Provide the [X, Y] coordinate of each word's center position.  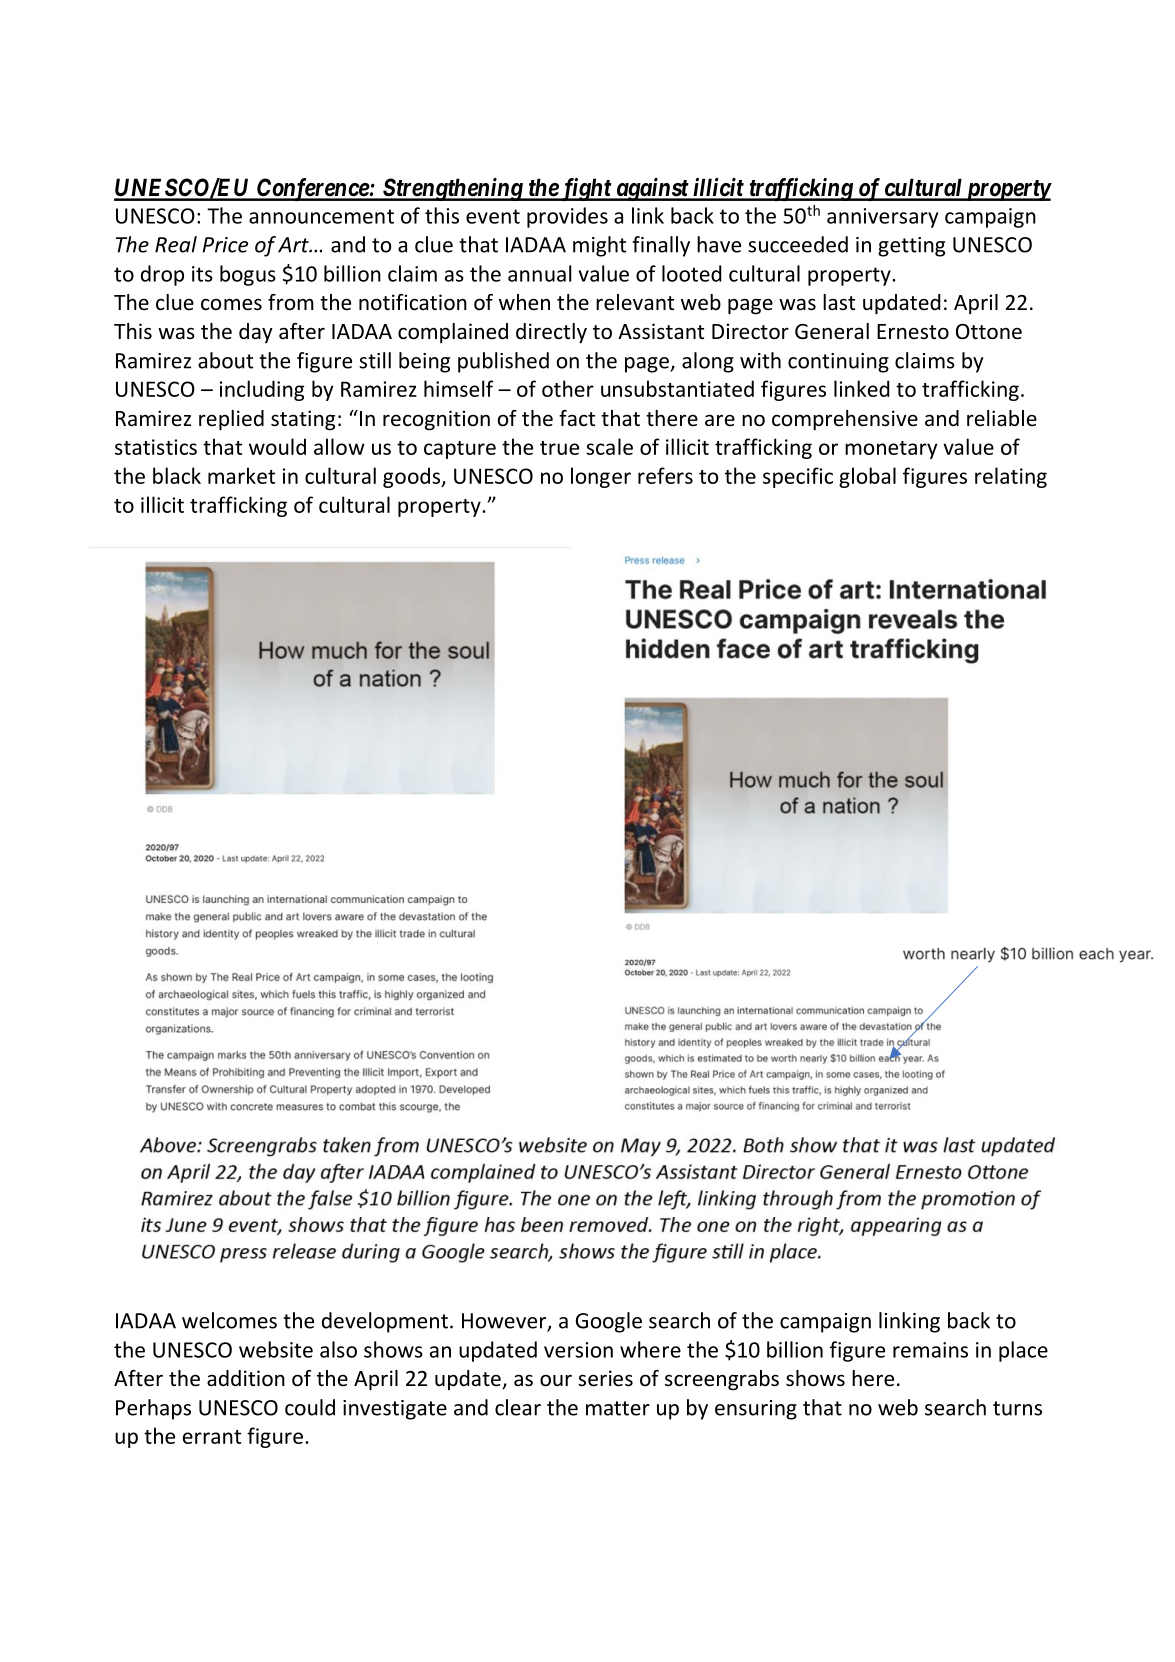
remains [930, 1350]
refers [665, 475]
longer [601, 477]
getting [911, 247]
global [867, 477]
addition [246, 1378]
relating [1011, 477]
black [177, 475]
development [385, 1322]
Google [609, 1322]
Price [225, 245]
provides [567, 217]
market [241, 475]
